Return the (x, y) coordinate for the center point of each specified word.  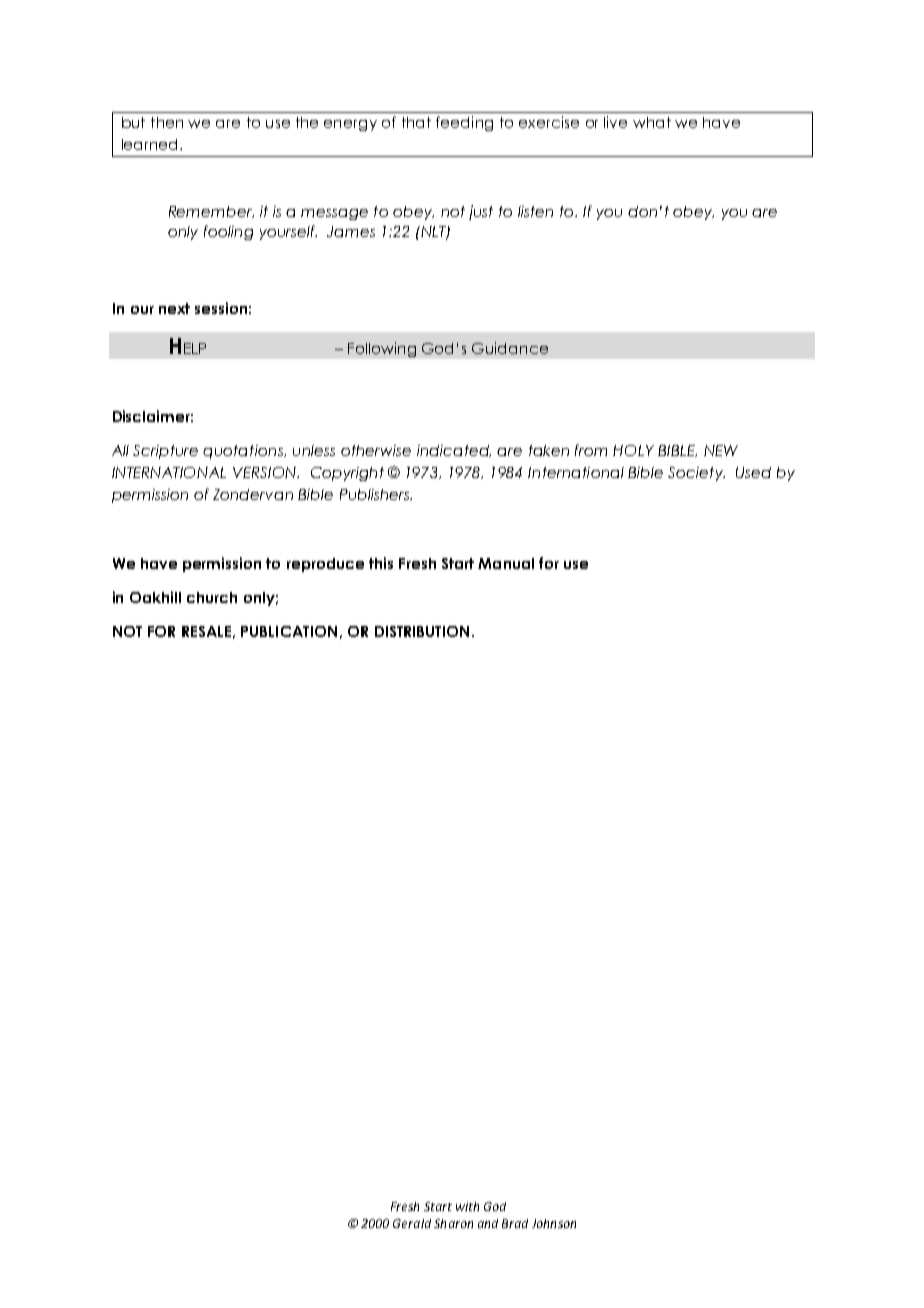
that (416, 122)
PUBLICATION (289, 631)
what (652, 122)
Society (696, 474)
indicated (454, 451)
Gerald (412, 1223)
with (467, 1206)
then (167, 122)
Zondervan (253, 494)
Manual (506, 563)
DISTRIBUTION (422, 631)
